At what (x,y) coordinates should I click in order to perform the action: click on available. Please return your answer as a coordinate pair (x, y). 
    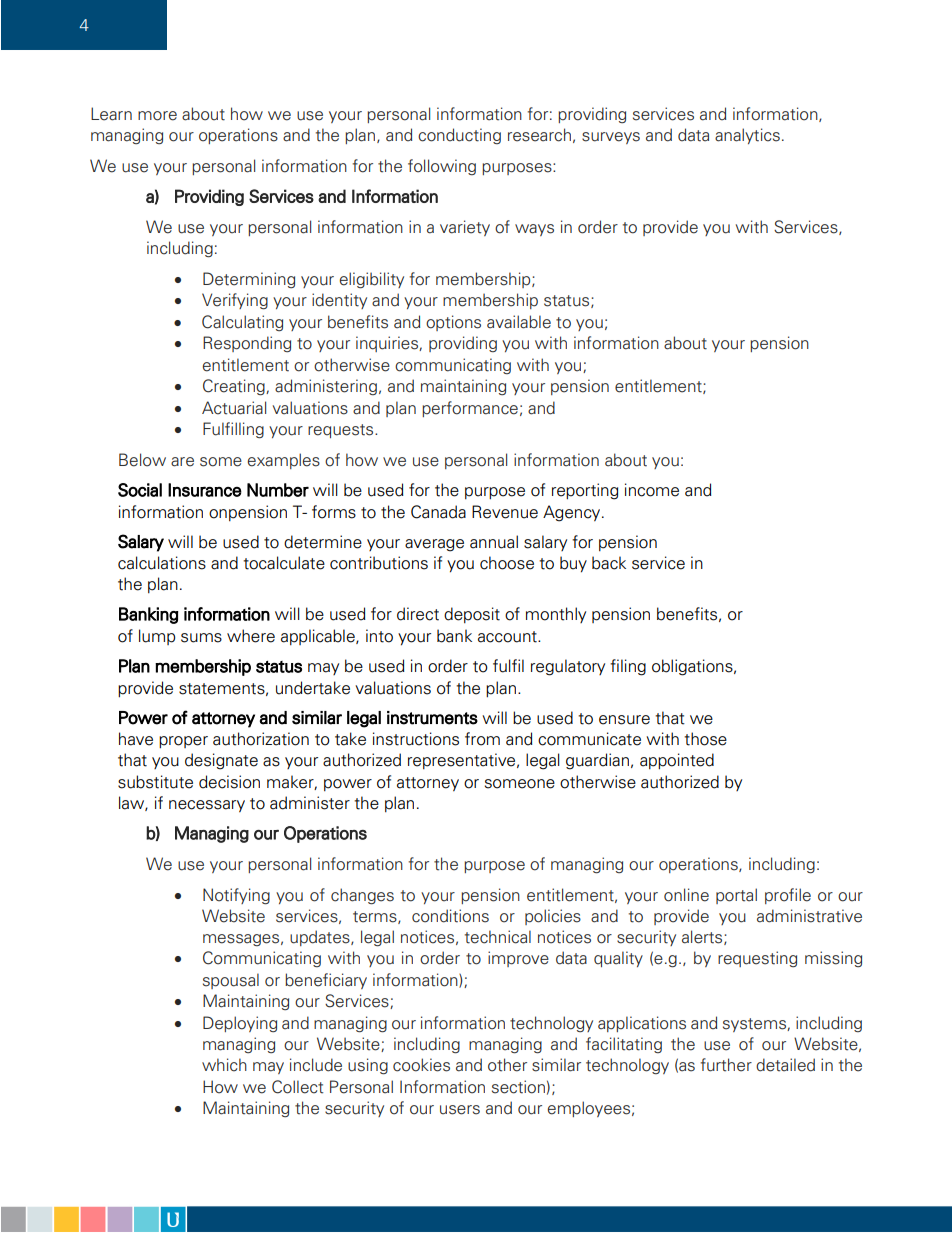
    Looking at the image, I should click on (519, 322).
